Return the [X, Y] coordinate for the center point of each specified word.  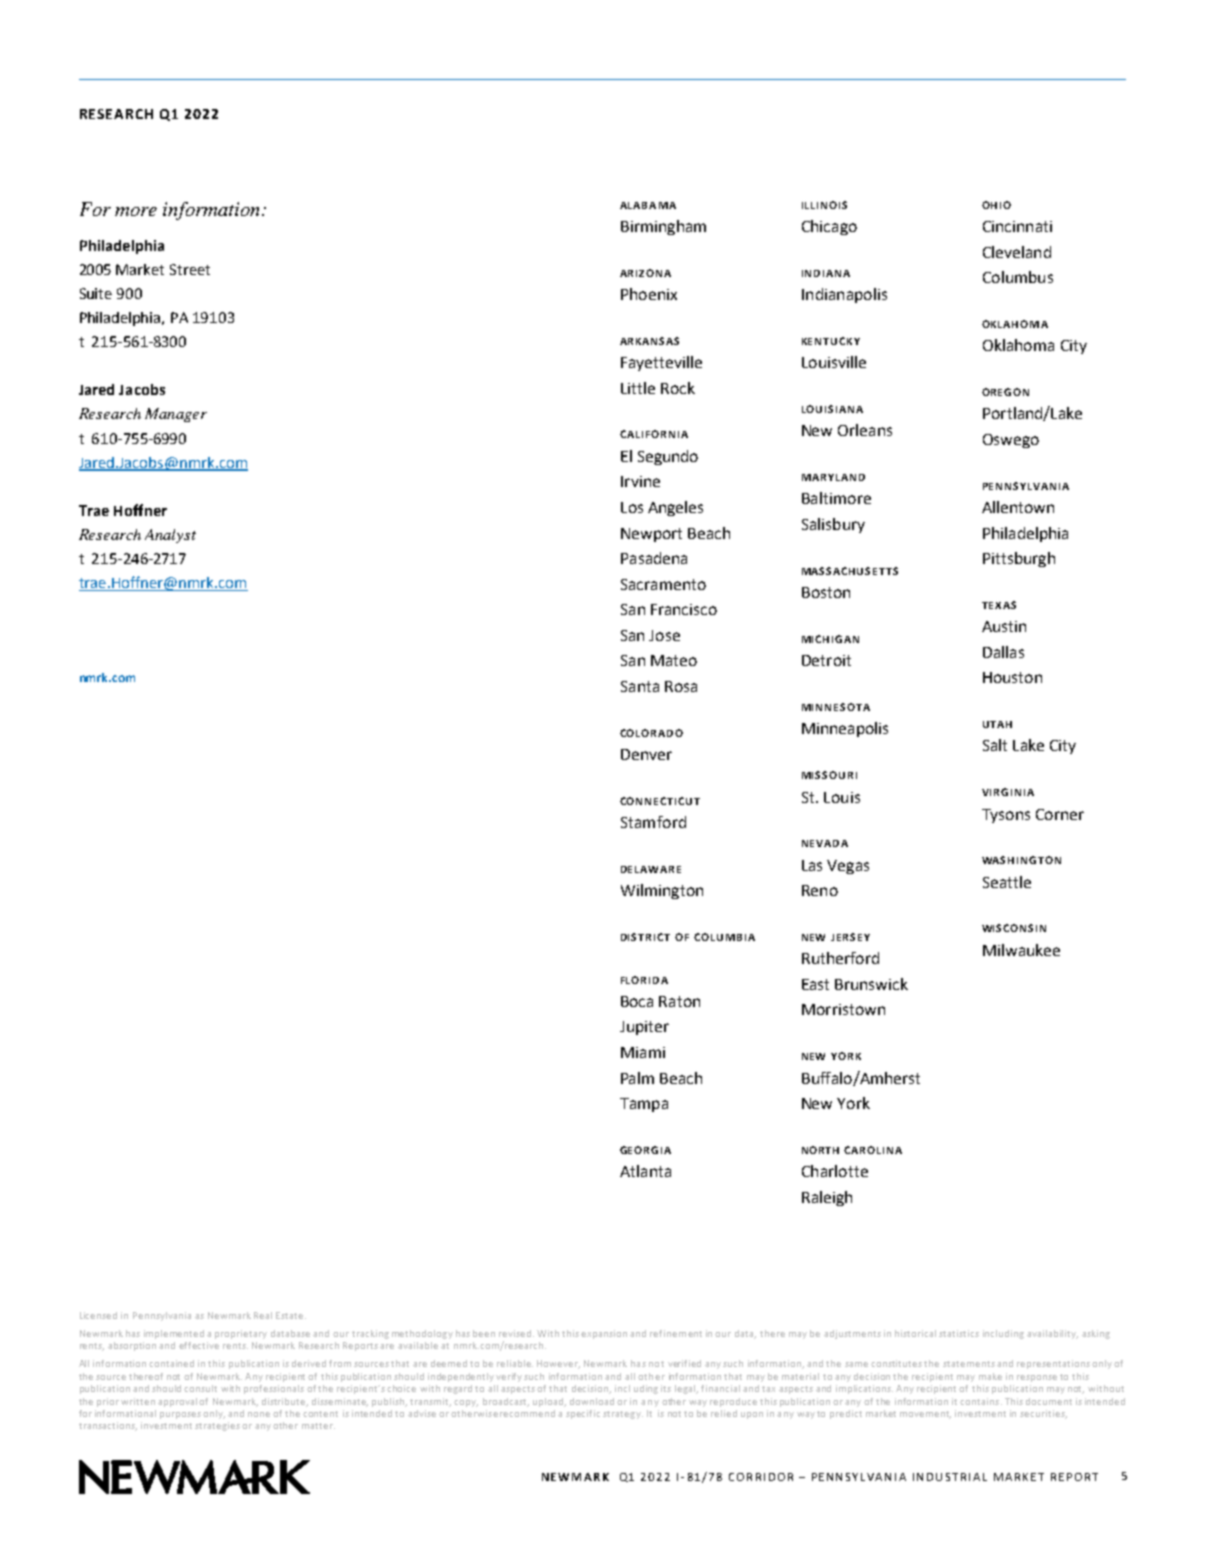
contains [981, 1401]
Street [190, 269]
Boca [637, 1001]
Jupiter [644, 1028]
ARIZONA [645, 273]
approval [179, 1402]
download [592, 1401]
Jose [664, 635]
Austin [1004, 626]
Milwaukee [1021, 950]
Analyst [170, 536]
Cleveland [1017, 252]
